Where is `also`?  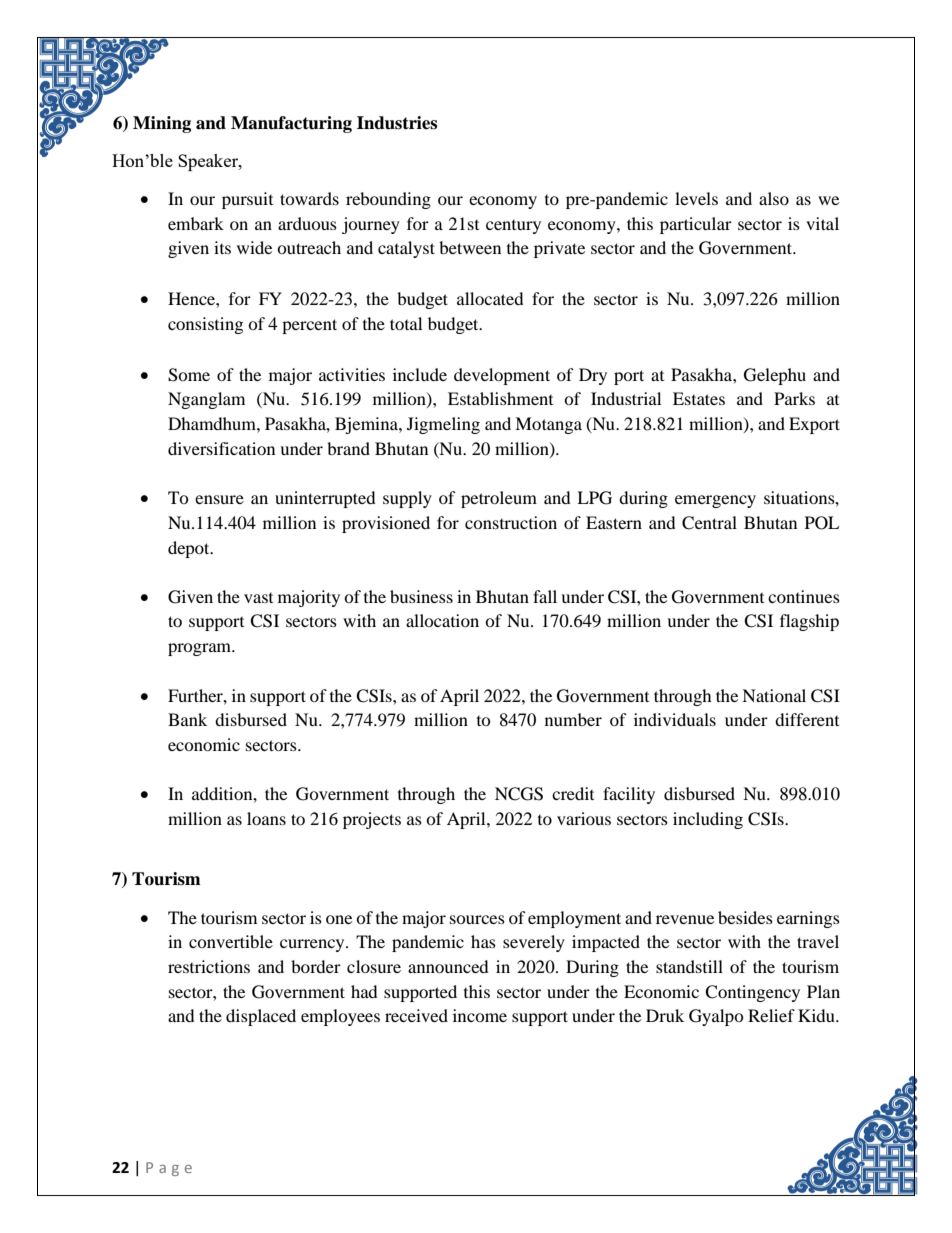
also is located at coordinates (774, 198).
